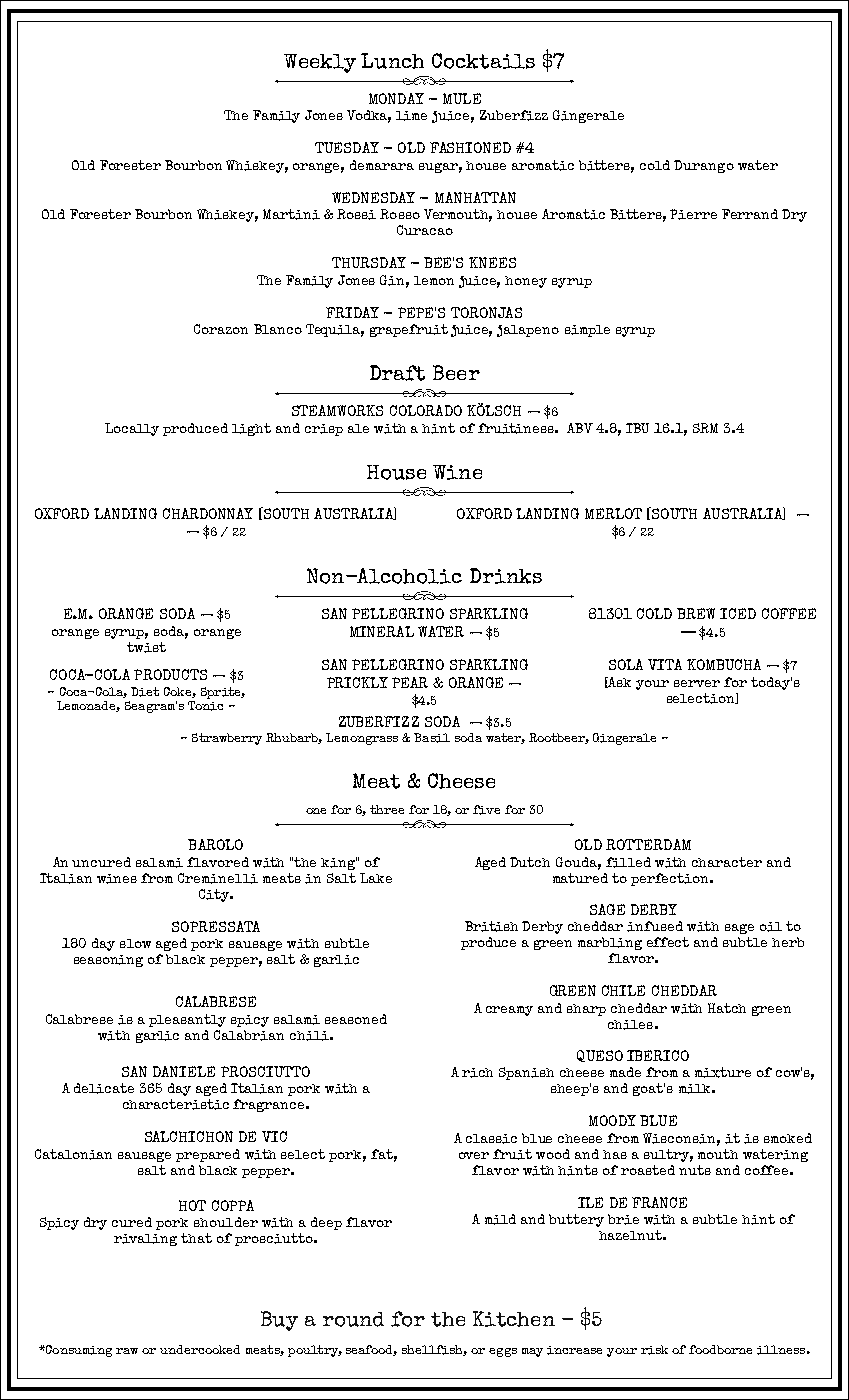 This image has width=849, height=1400. I want to click on pleasantly, so click(187, 1020).
